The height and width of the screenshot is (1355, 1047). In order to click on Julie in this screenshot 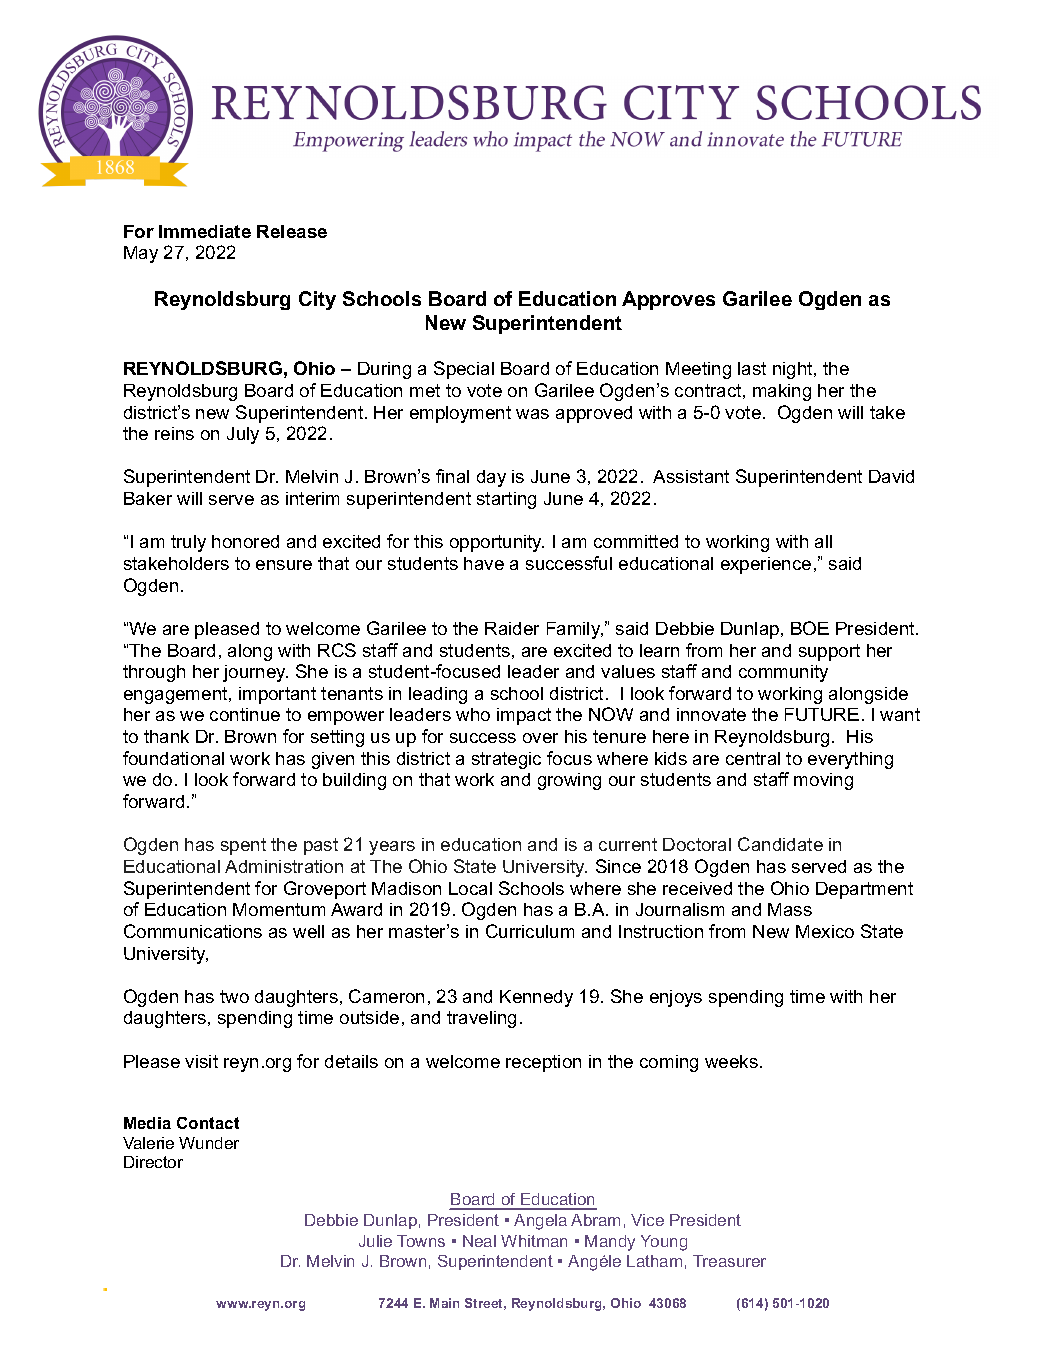, I will do `click(375, 1241)`.
